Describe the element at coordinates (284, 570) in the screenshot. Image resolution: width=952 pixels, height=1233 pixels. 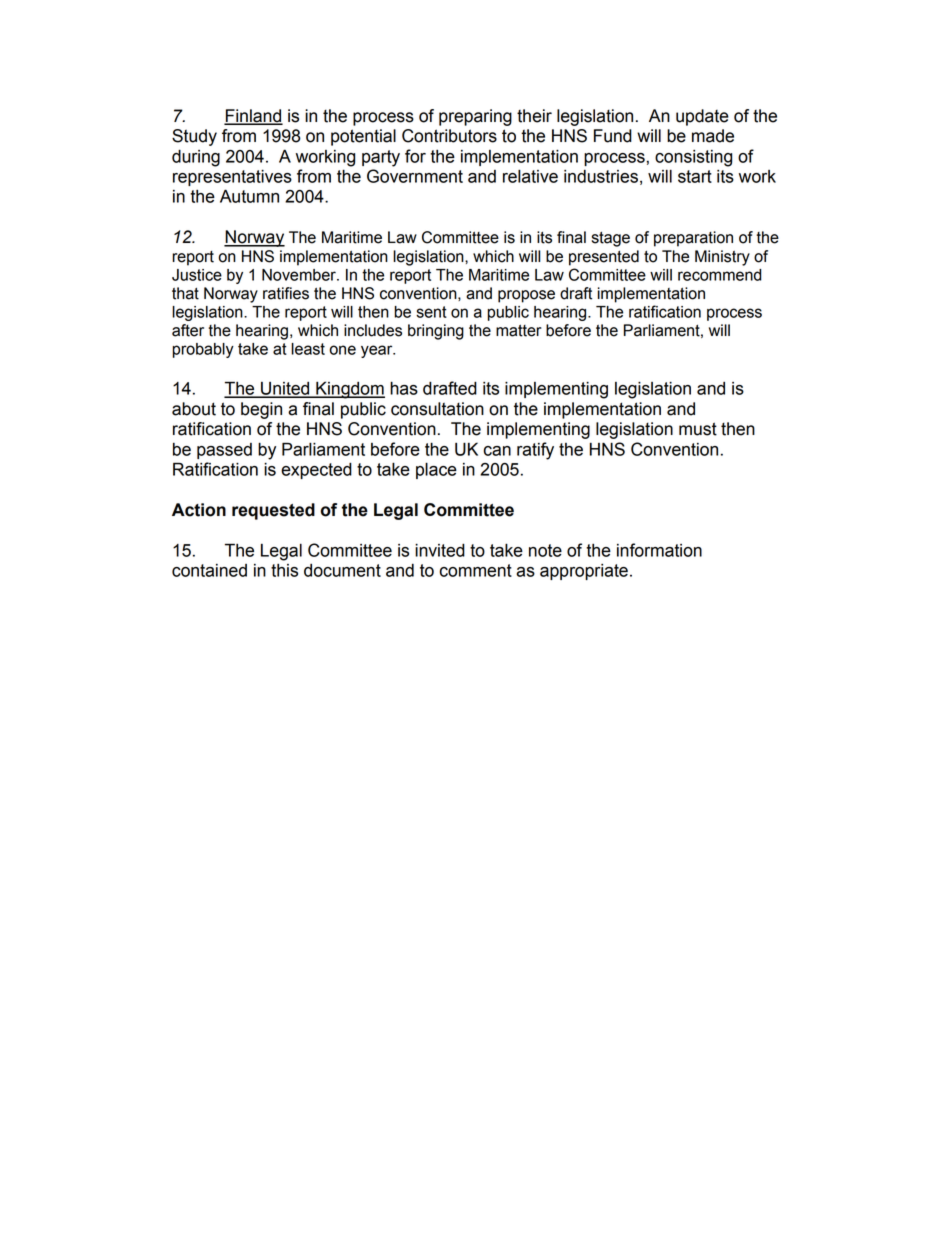
I see `this` at that location.
